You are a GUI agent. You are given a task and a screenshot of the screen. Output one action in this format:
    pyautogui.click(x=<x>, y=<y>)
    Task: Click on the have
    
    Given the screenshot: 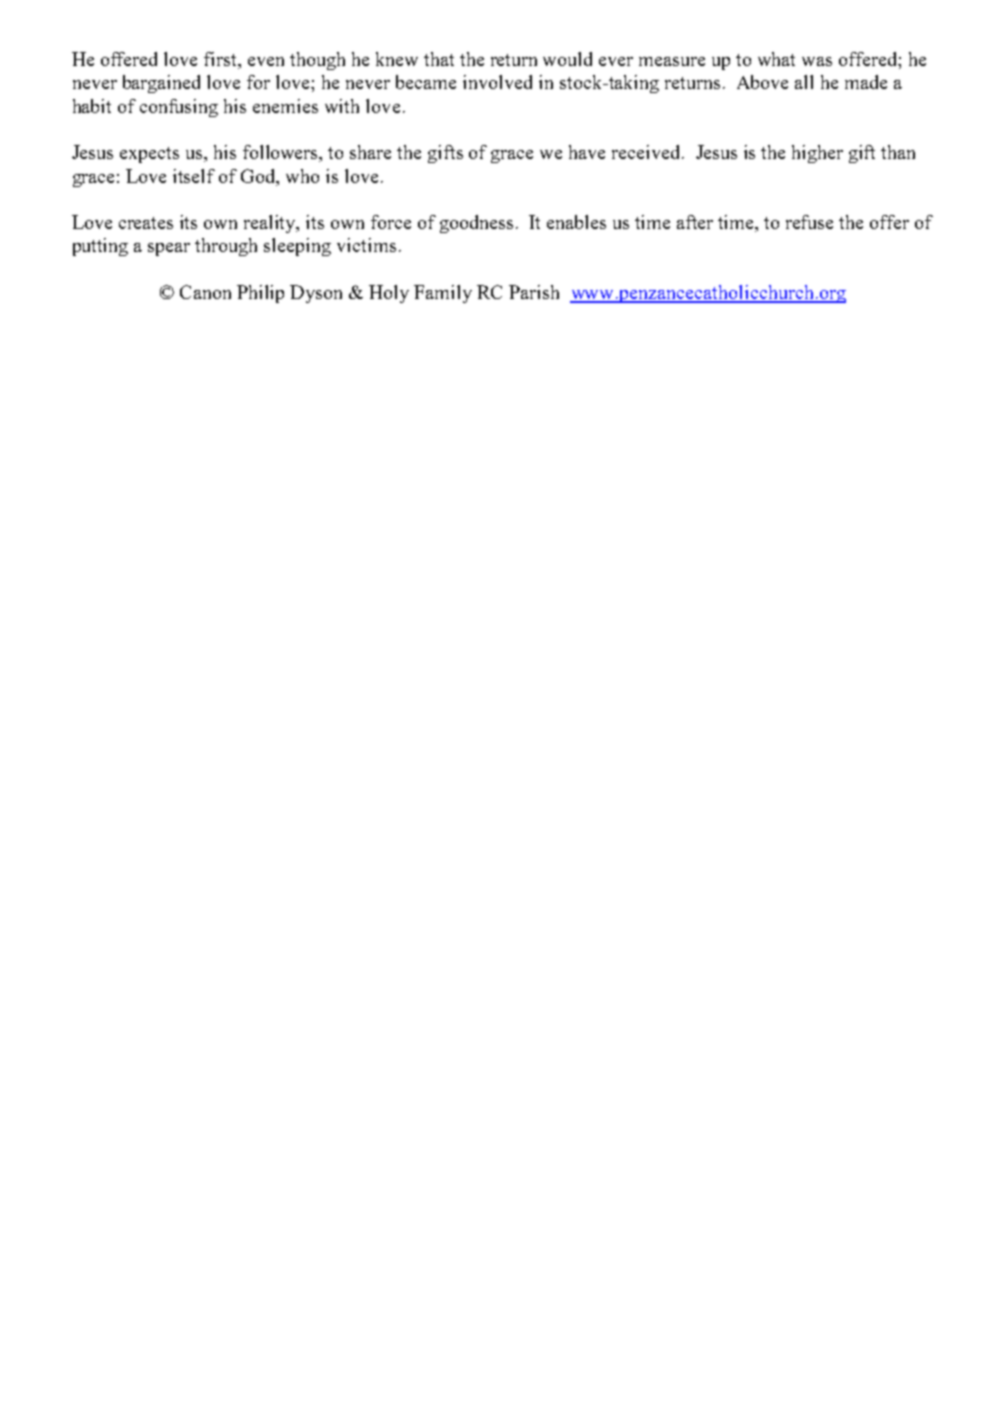 What is the action you would take?
    pyautogui.click(x=587, y=152)
